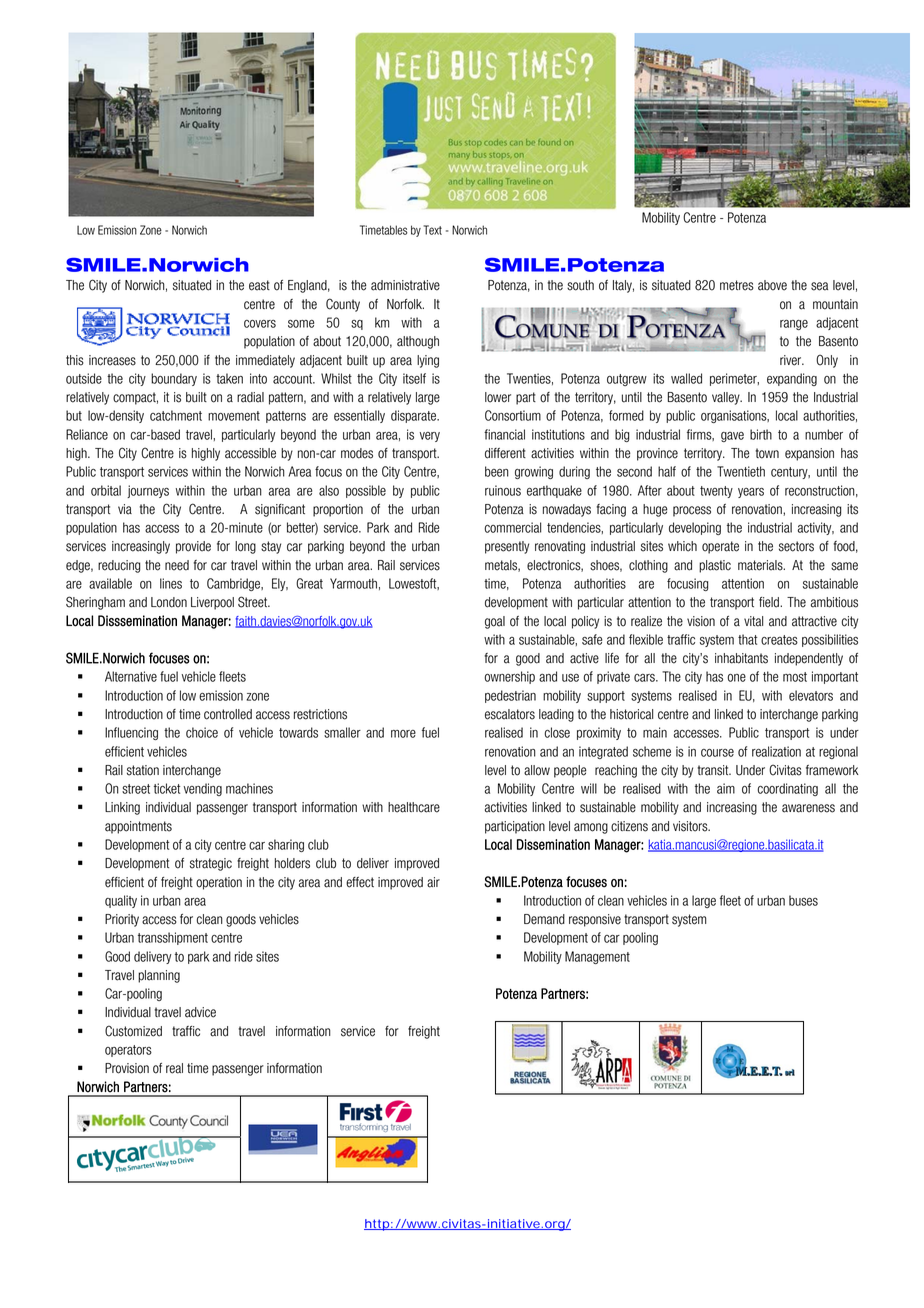 The height and width of the document is (1308, 924). What do you see at coordinates (133, 1031) in the document?
I see `Customized` at bounding box center [133, 1031].
